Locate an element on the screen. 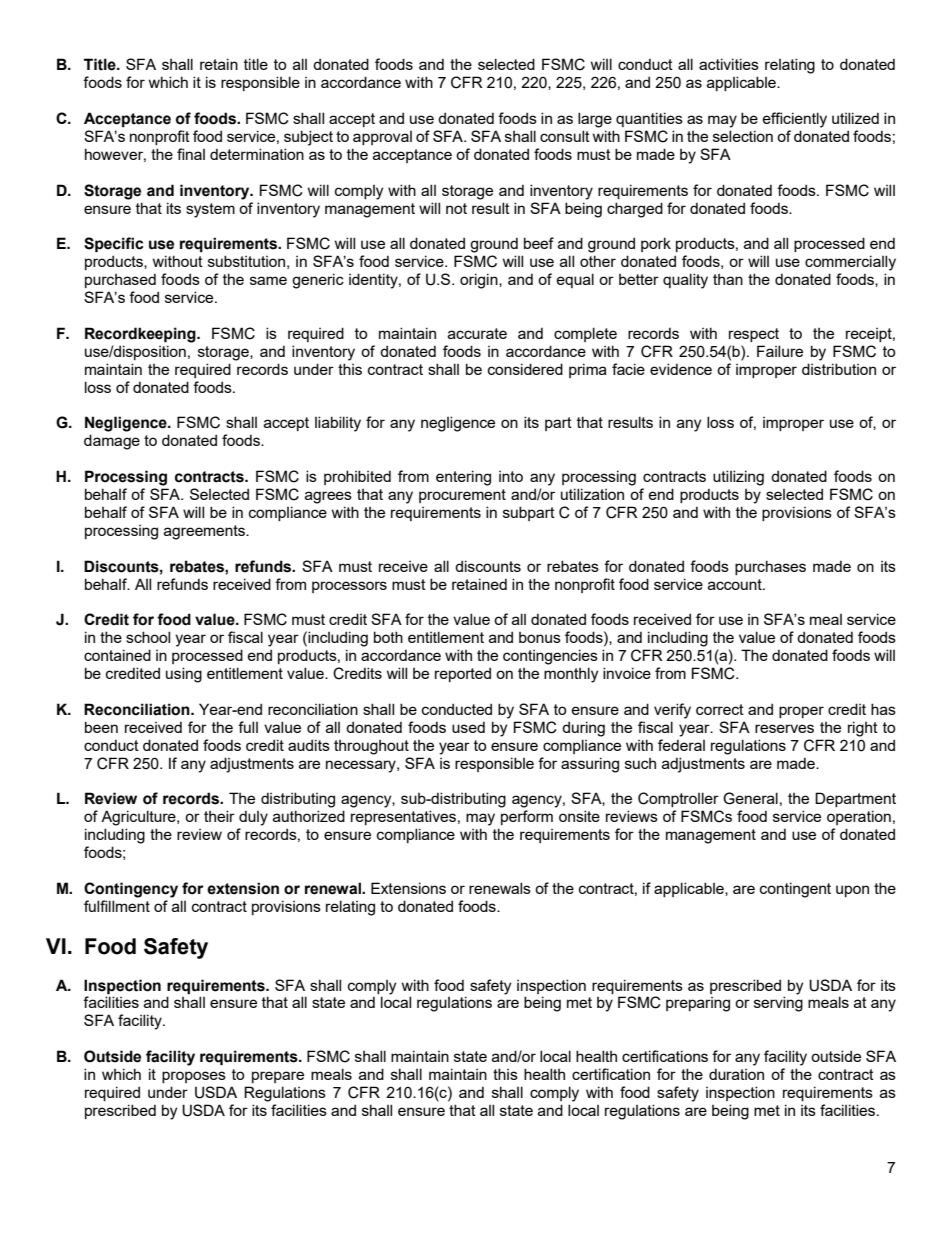 Image resolution: width=952 pixels, height=1233 pixels. purchases is located at coordinates (770, 567).
